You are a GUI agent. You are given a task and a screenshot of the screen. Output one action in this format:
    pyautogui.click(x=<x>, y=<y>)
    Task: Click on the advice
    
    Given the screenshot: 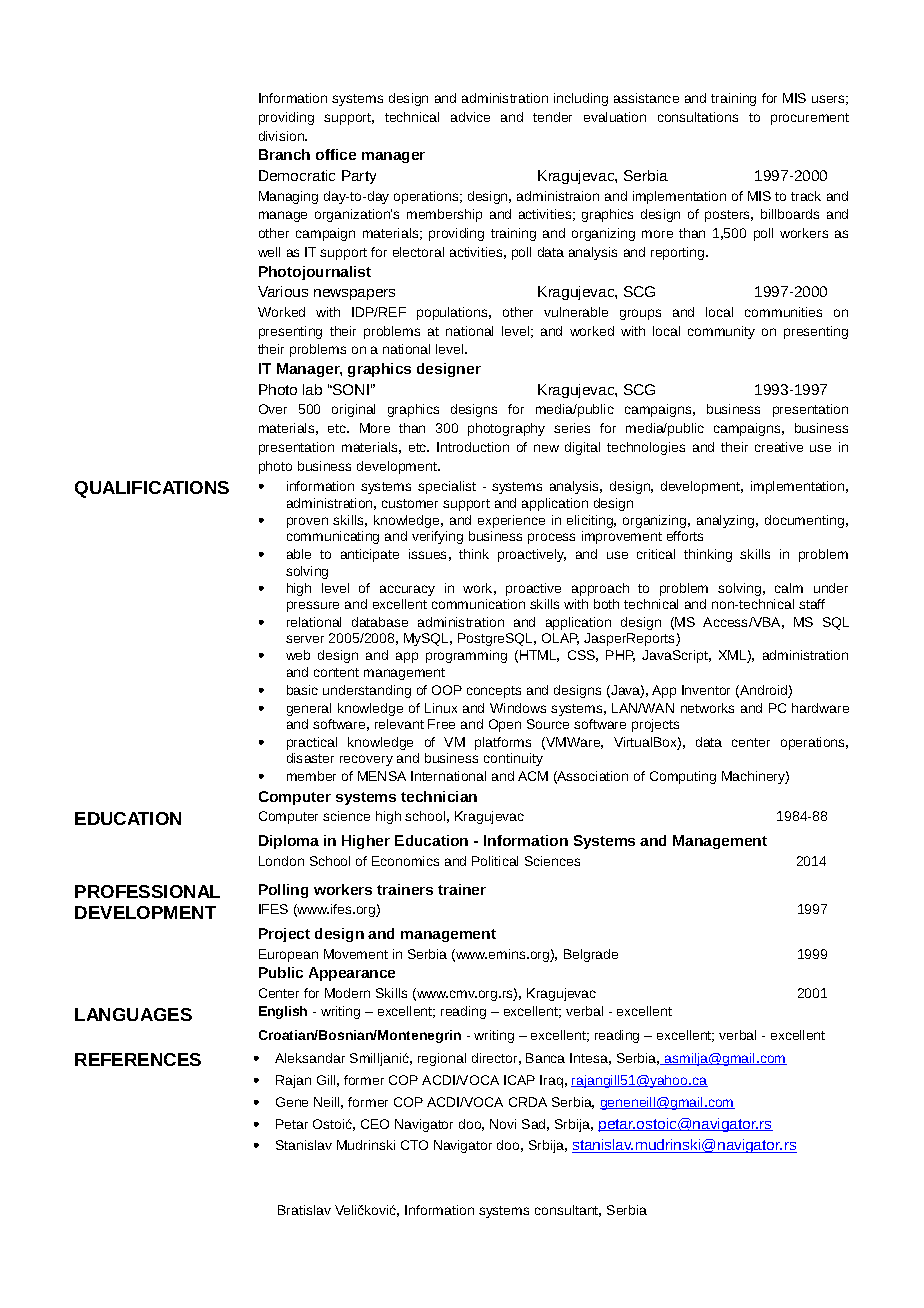 What is the action you would take?
    pyautogui.click(x=470, y=117)
